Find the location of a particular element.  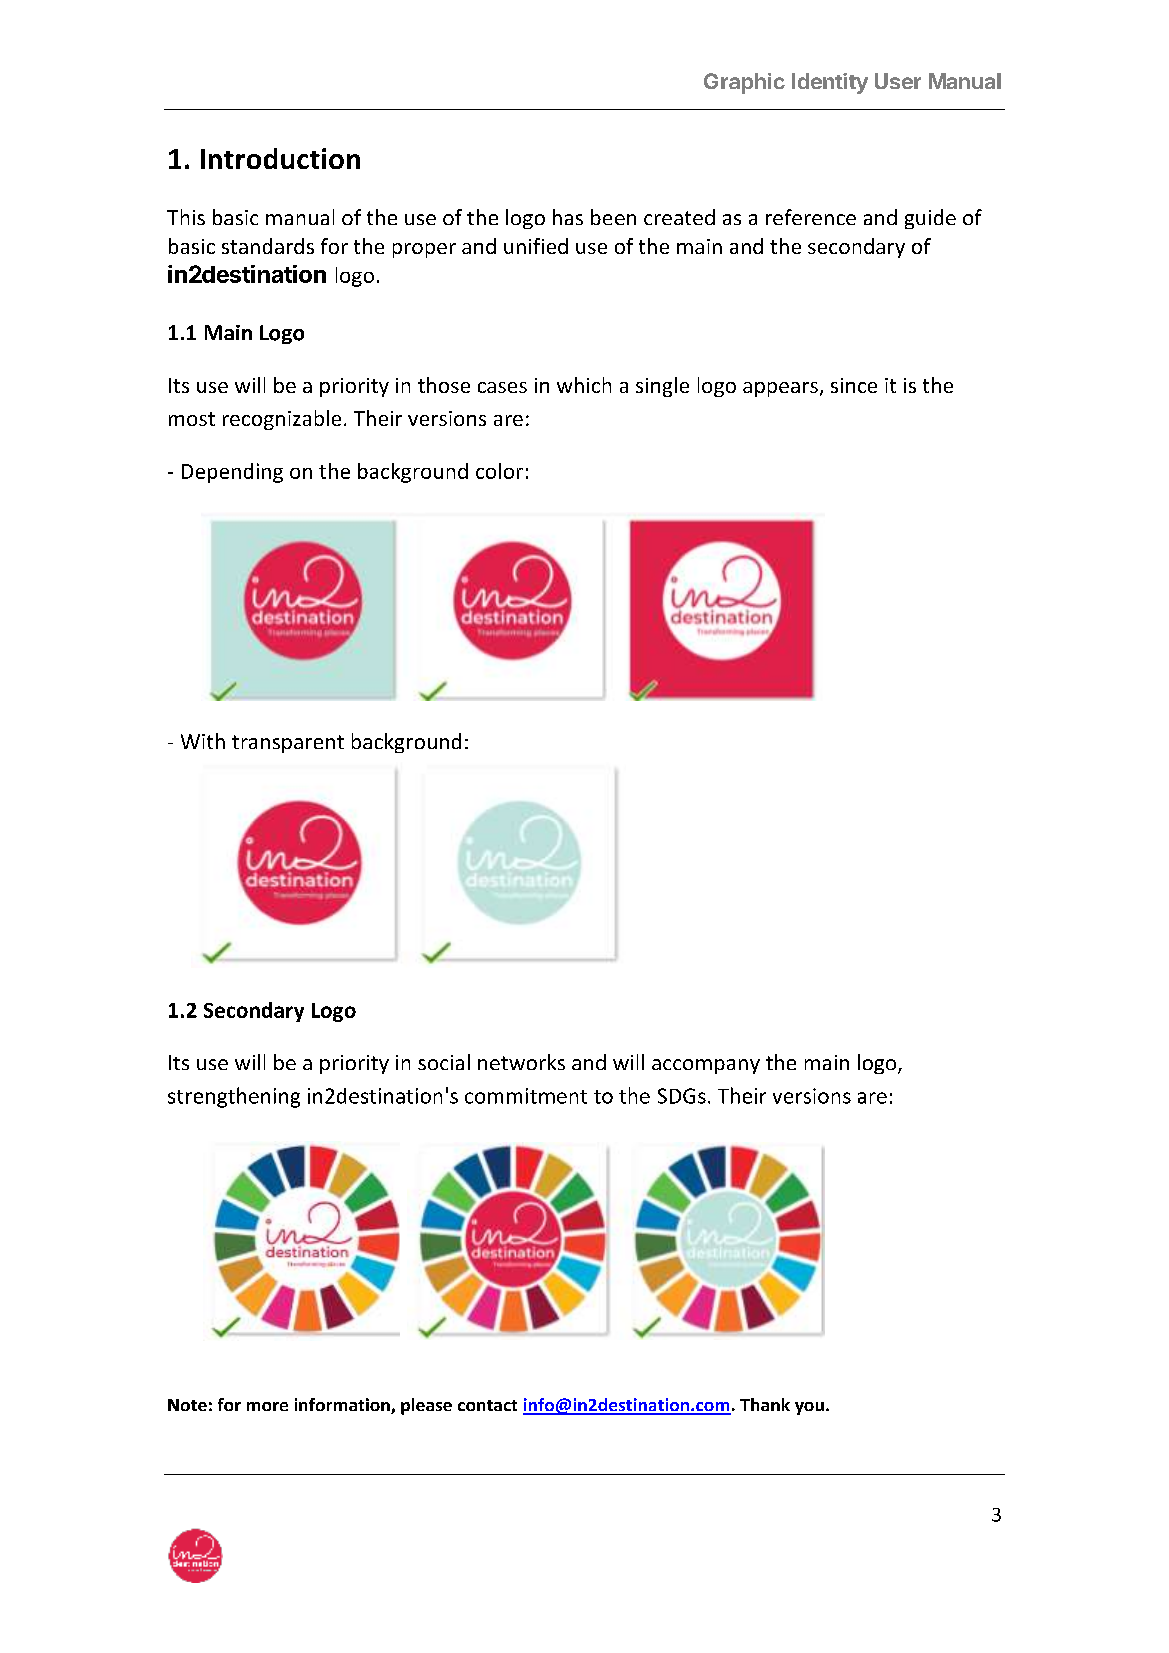

Introduction is located at coordinates (280, 158).
